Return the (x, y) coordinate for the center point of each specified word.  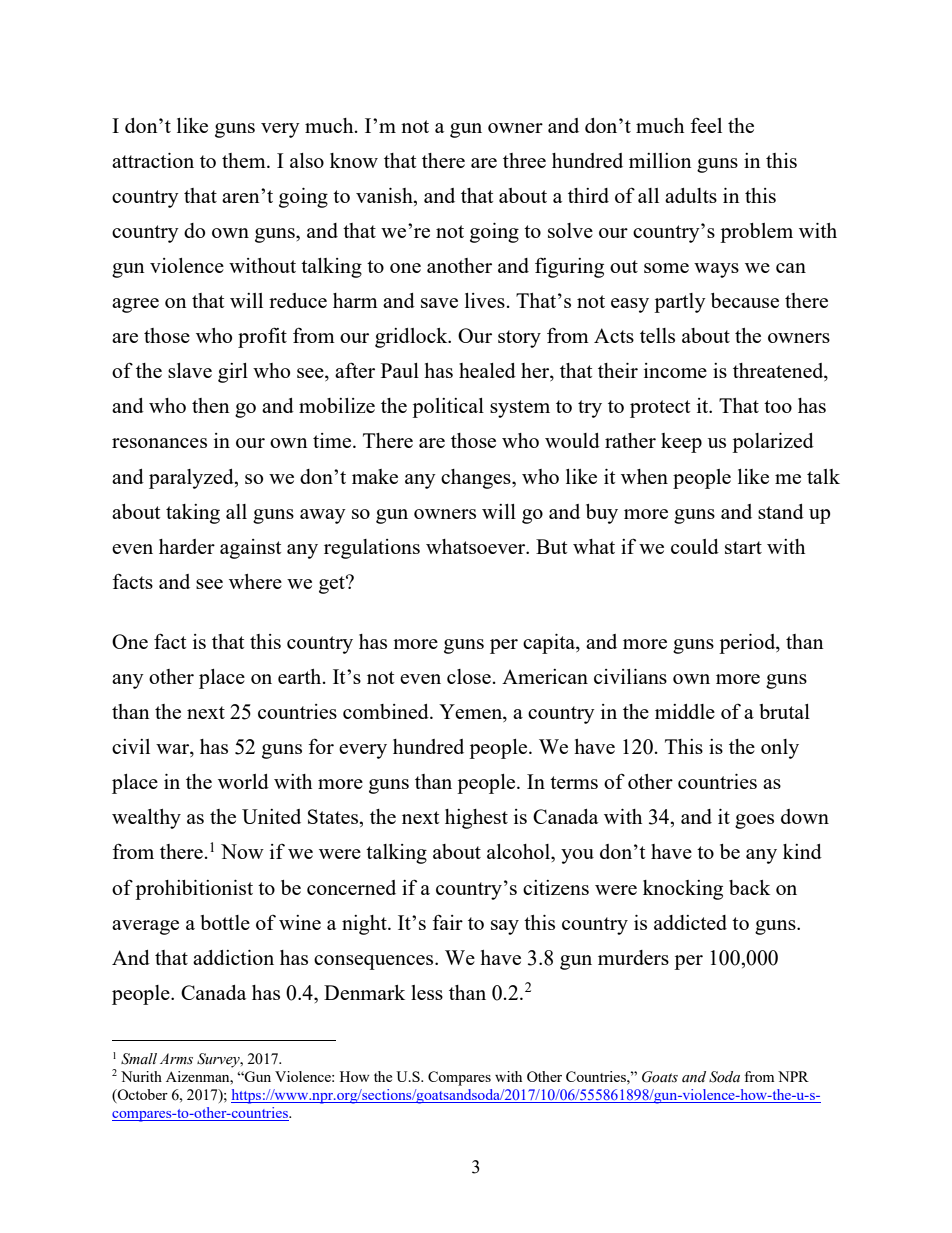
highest (476, 819)
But (551, 546)
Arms (176, 1059)
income (675, 370)
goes (754, 821)
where (255, 581)
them (245, 160)
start (743, 547)
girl (233, 373)
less (427, 992)
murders (633, 957)
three (524, 160)
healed (487, 370)
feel (706, 125)
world (243, 781)
